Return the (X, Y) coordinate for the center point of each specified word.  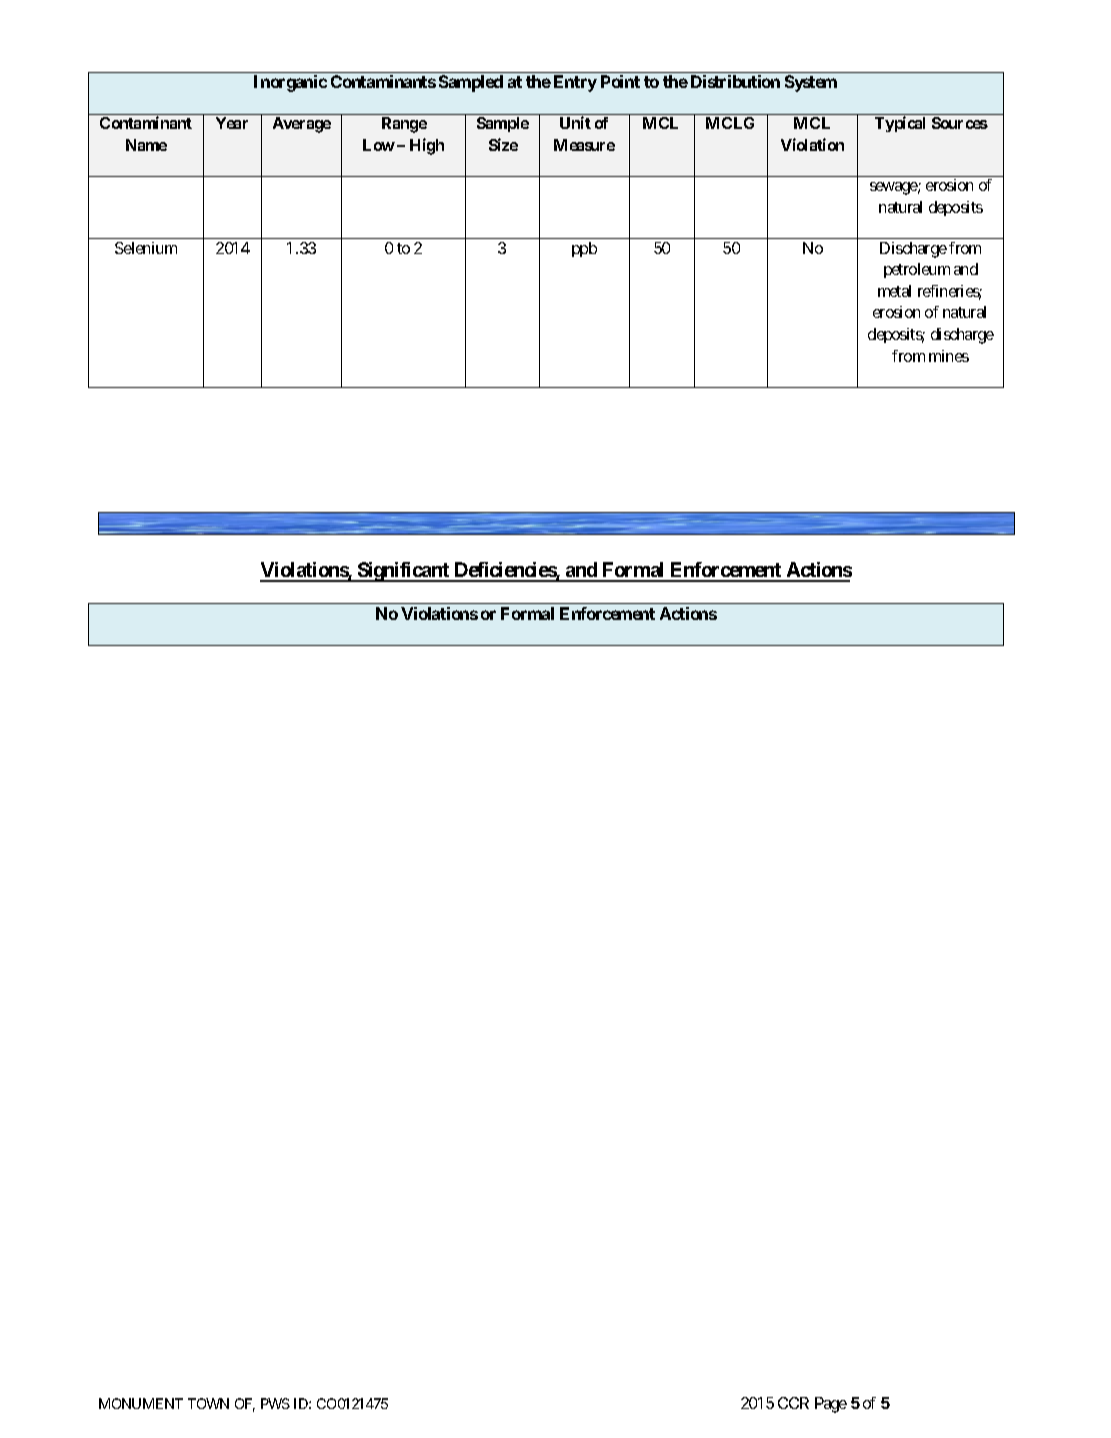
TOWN (208, 1403)
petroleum (917, 270)
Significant (403, 572)
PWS (275, 1403)
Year (232, 123)
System (811, 83)
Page (831, 1405)
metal (894, 291)
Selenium (146, 248)
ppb (584, 249)
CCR (793, 1403)
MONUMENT (141, 1403)
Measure (584, 145)
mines (949, 356)
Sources (960, 123)
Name (146, 145)
